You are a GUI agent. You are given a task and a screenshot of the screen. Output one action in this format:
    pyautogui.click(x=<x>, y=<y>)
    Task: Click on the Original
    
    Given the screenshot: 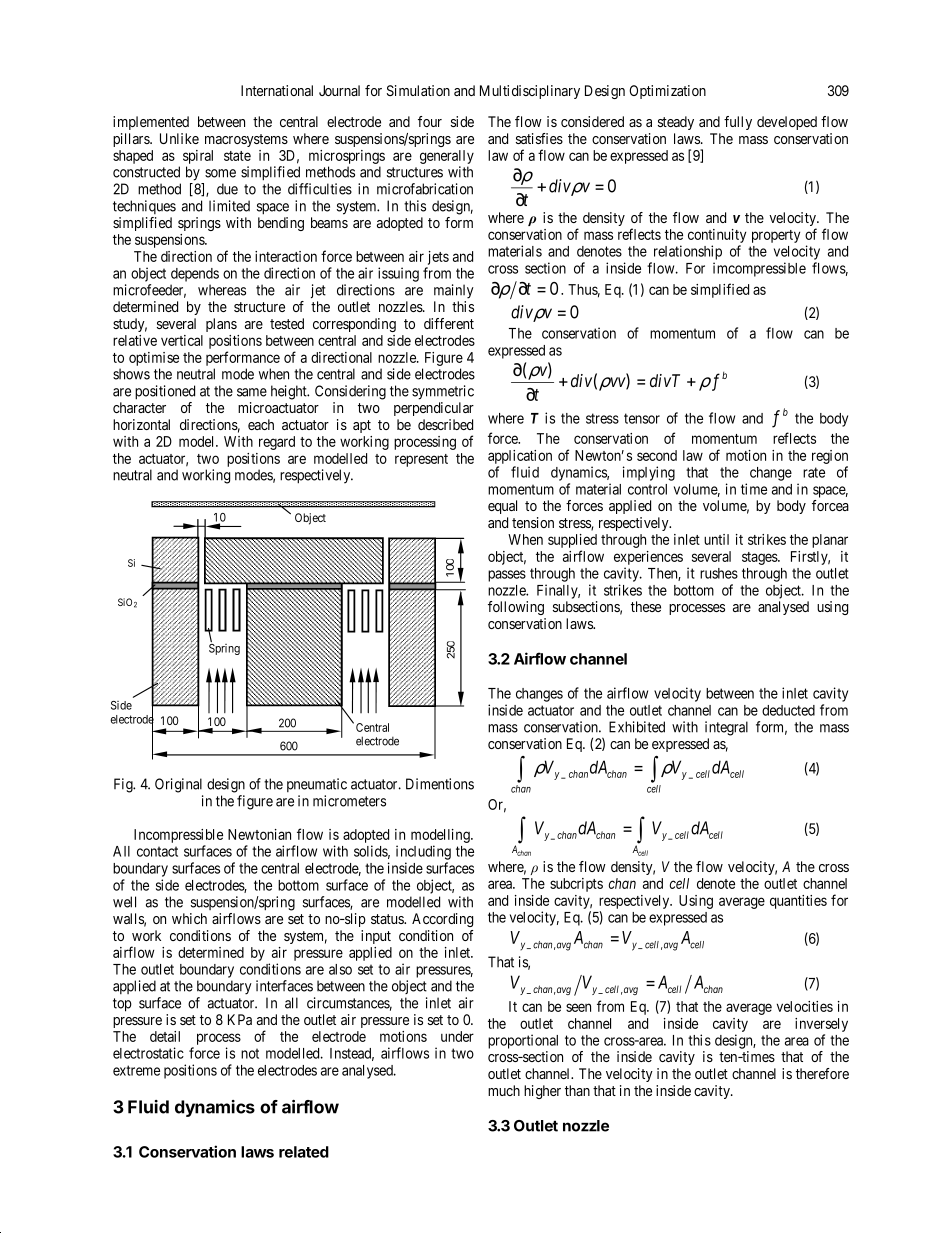 What is the action you would take?
    pyautogui.click(x=178, y=785)
